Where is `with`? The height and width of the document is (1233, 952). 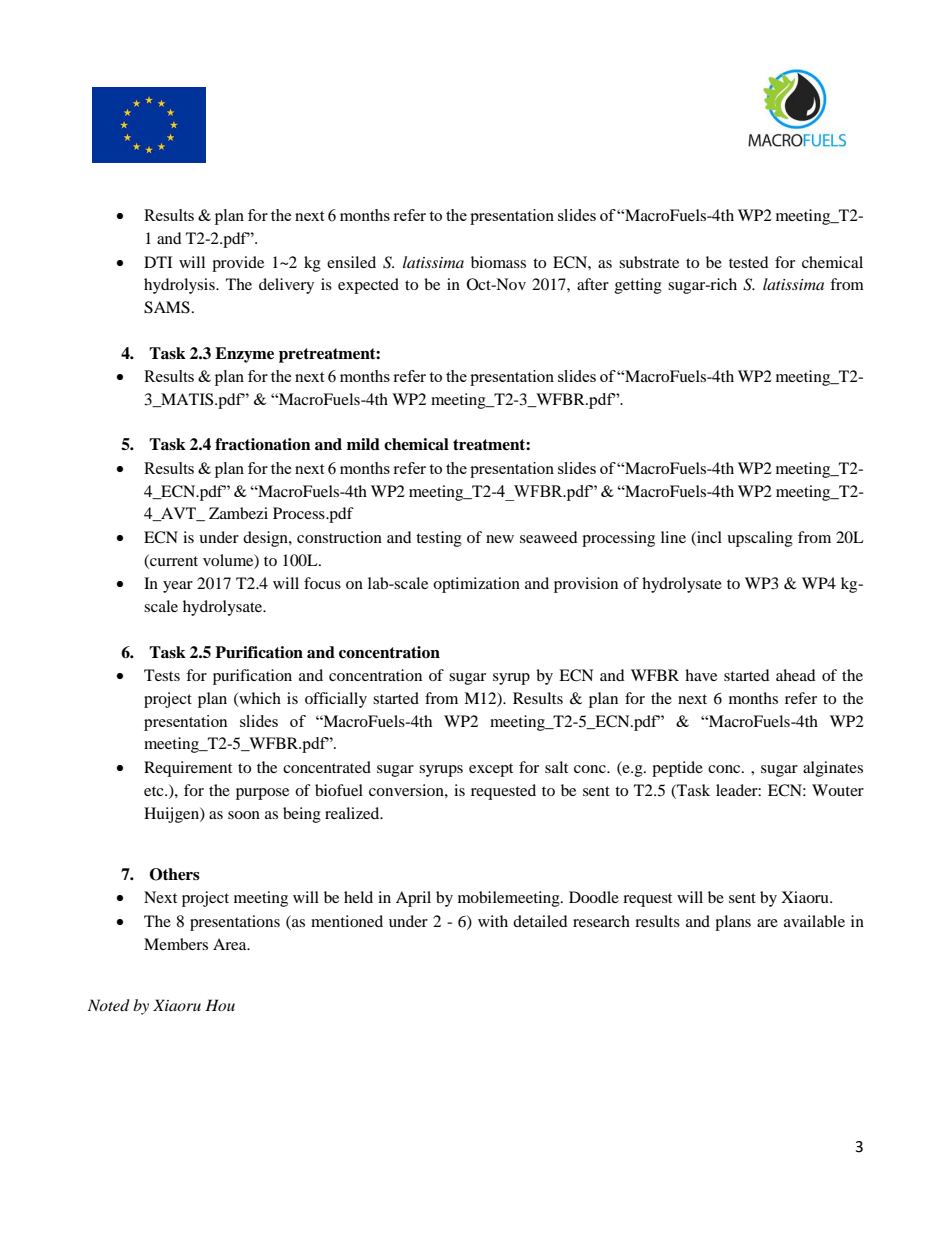
with is located at coordinates (493, 921).
